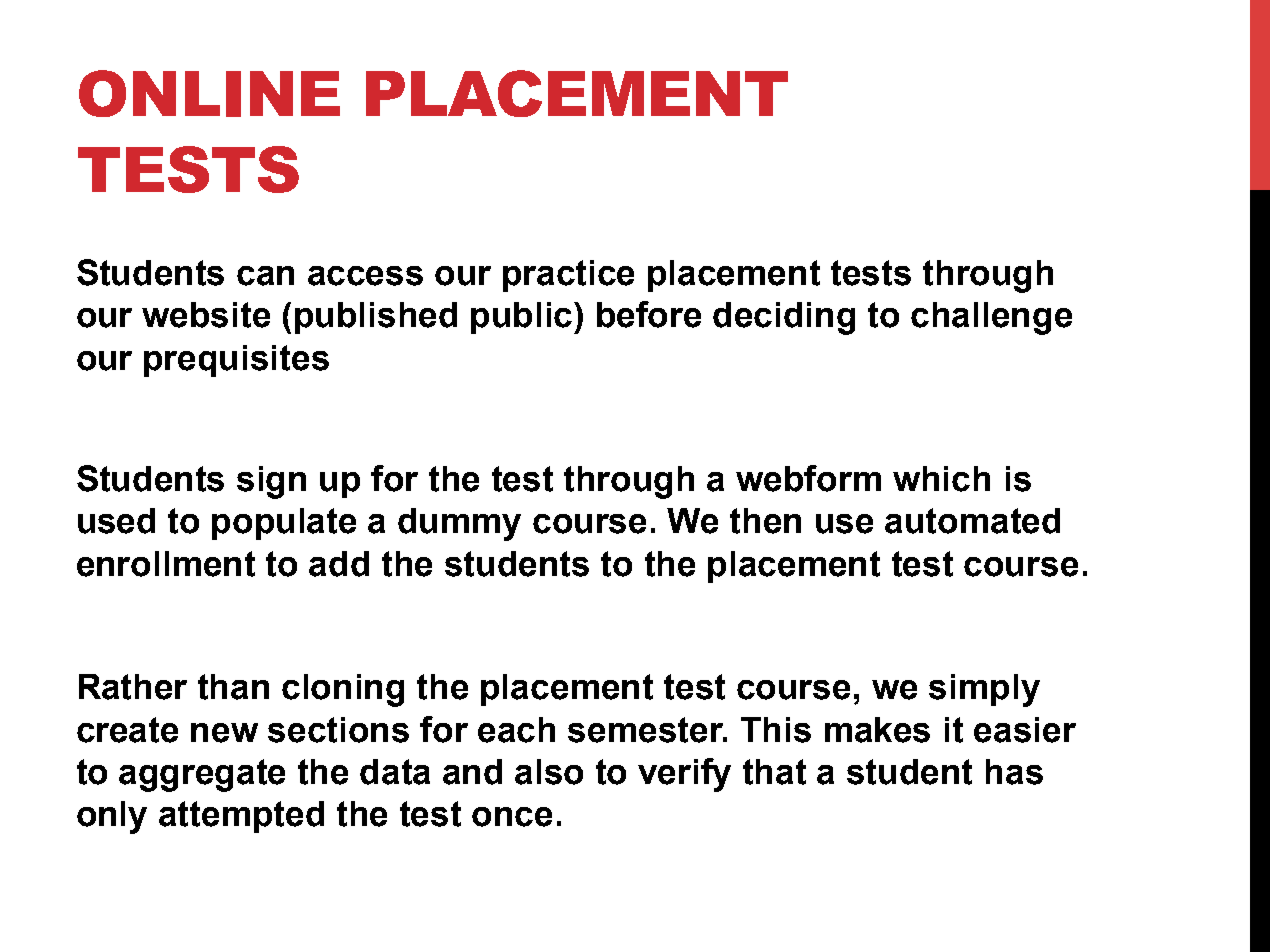  What do you see at coordinates (991, 318) in the screenshot?
I see `challenge` at bounding box center [991, 318].
